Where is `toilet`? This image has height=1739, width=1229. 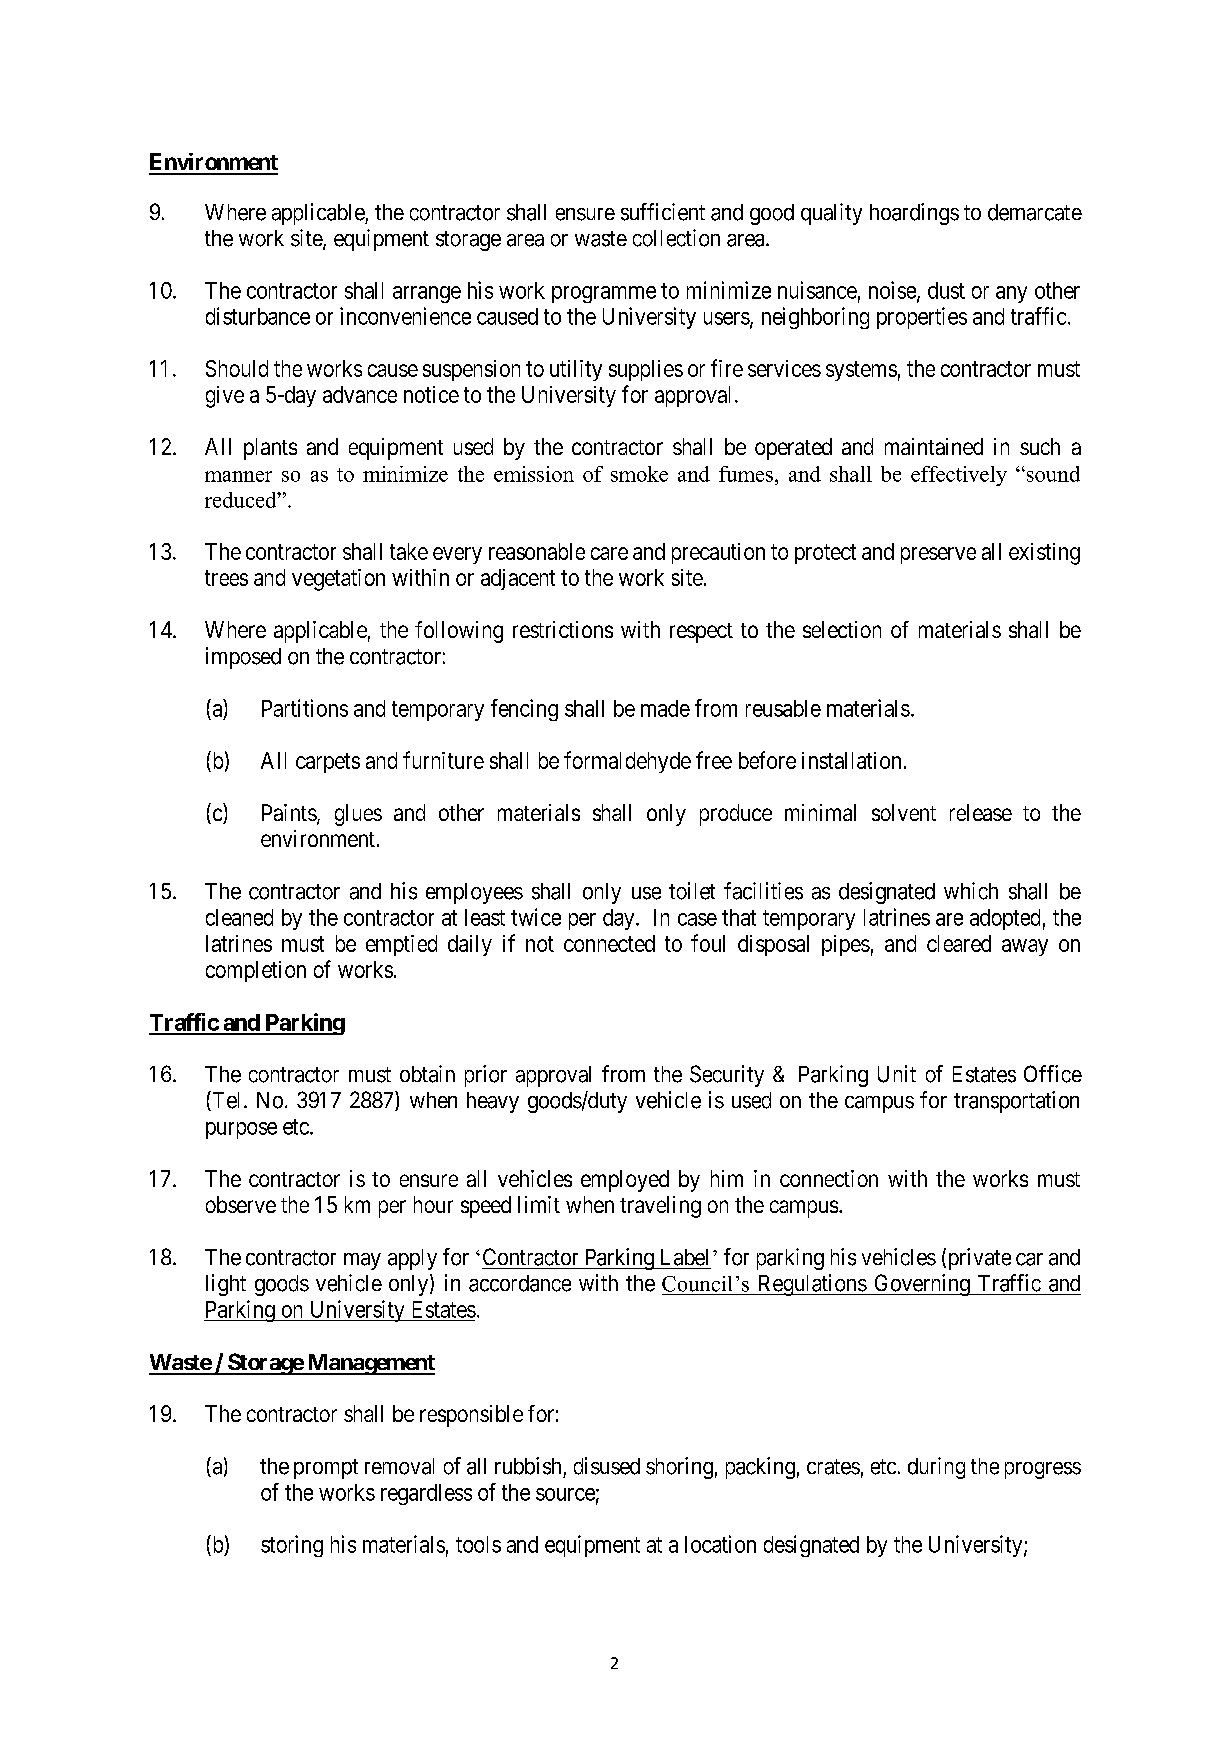 toilet is located at coordinates (692, 891).
